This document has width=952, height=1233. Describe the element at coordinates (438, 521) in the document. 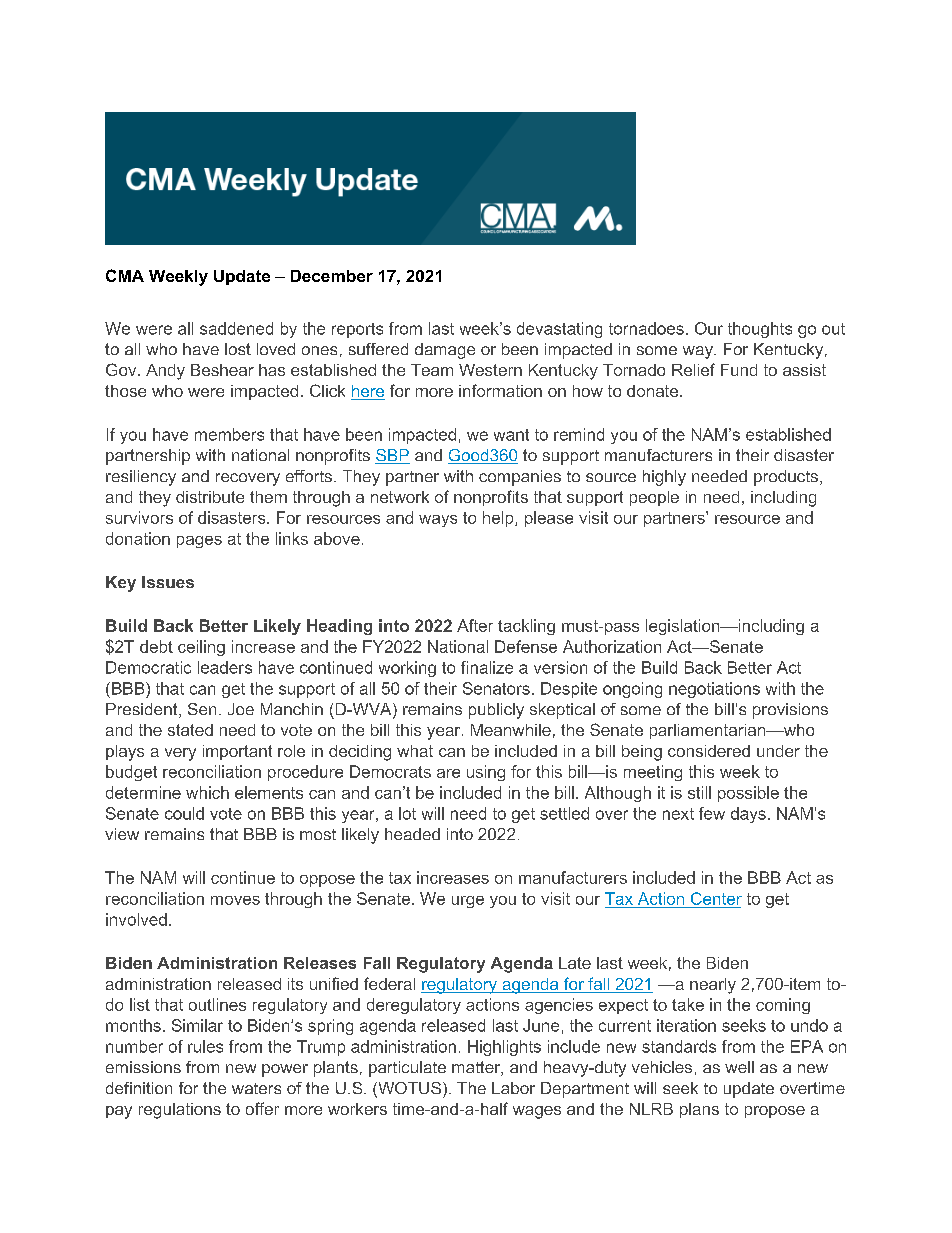

I see `ways` at that location.
